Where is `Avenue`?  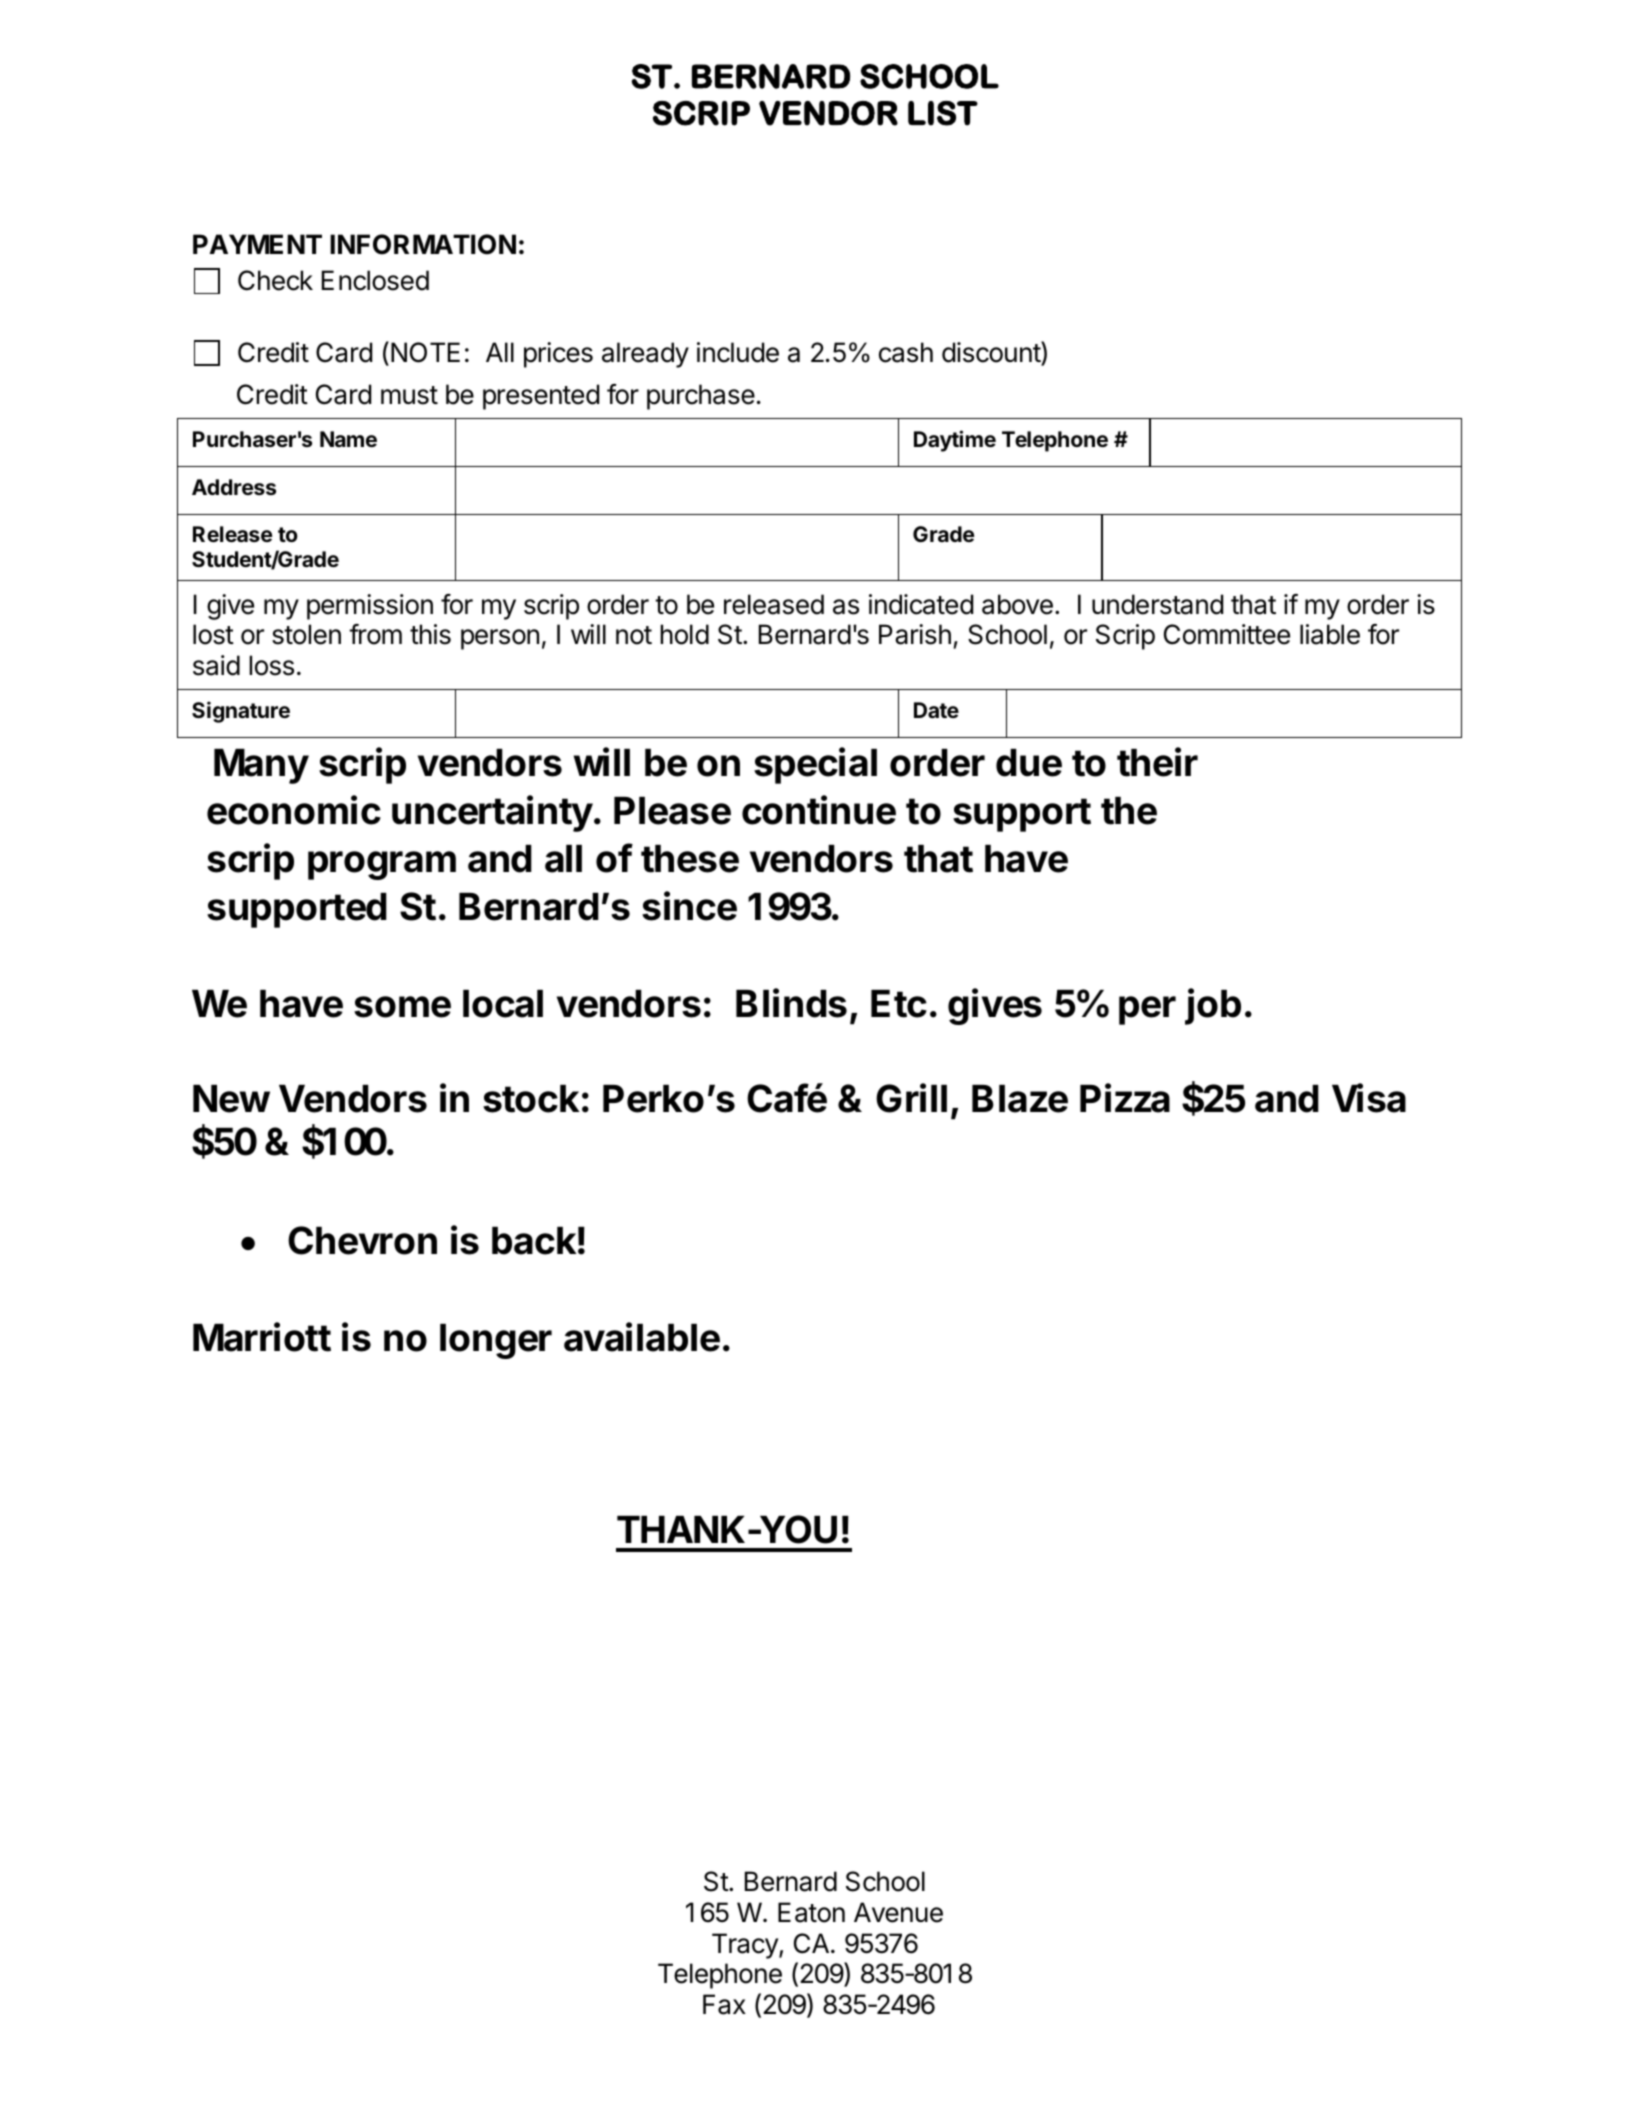
Avenue is located at coordinates (898, 1912).
